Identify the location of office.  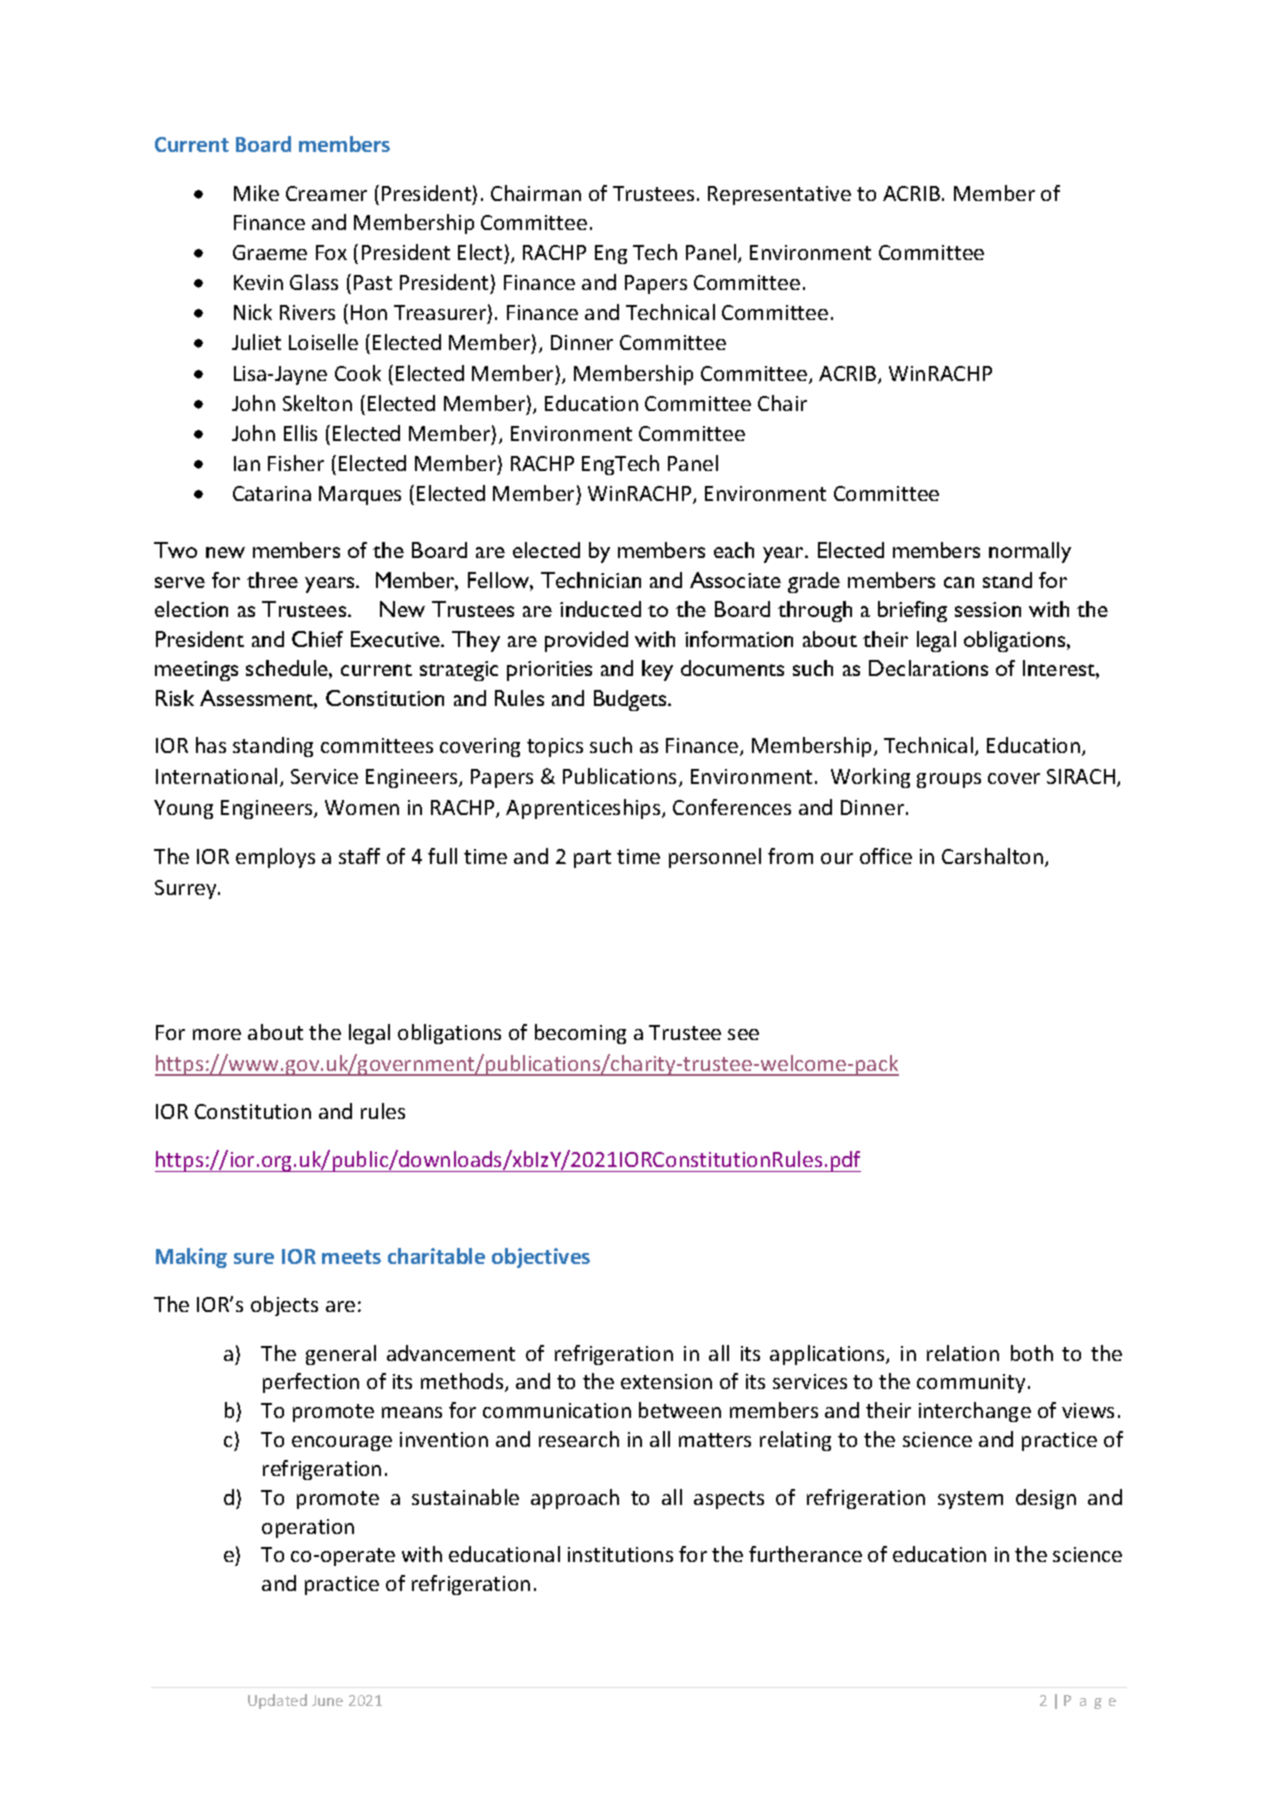
(886, 856).
